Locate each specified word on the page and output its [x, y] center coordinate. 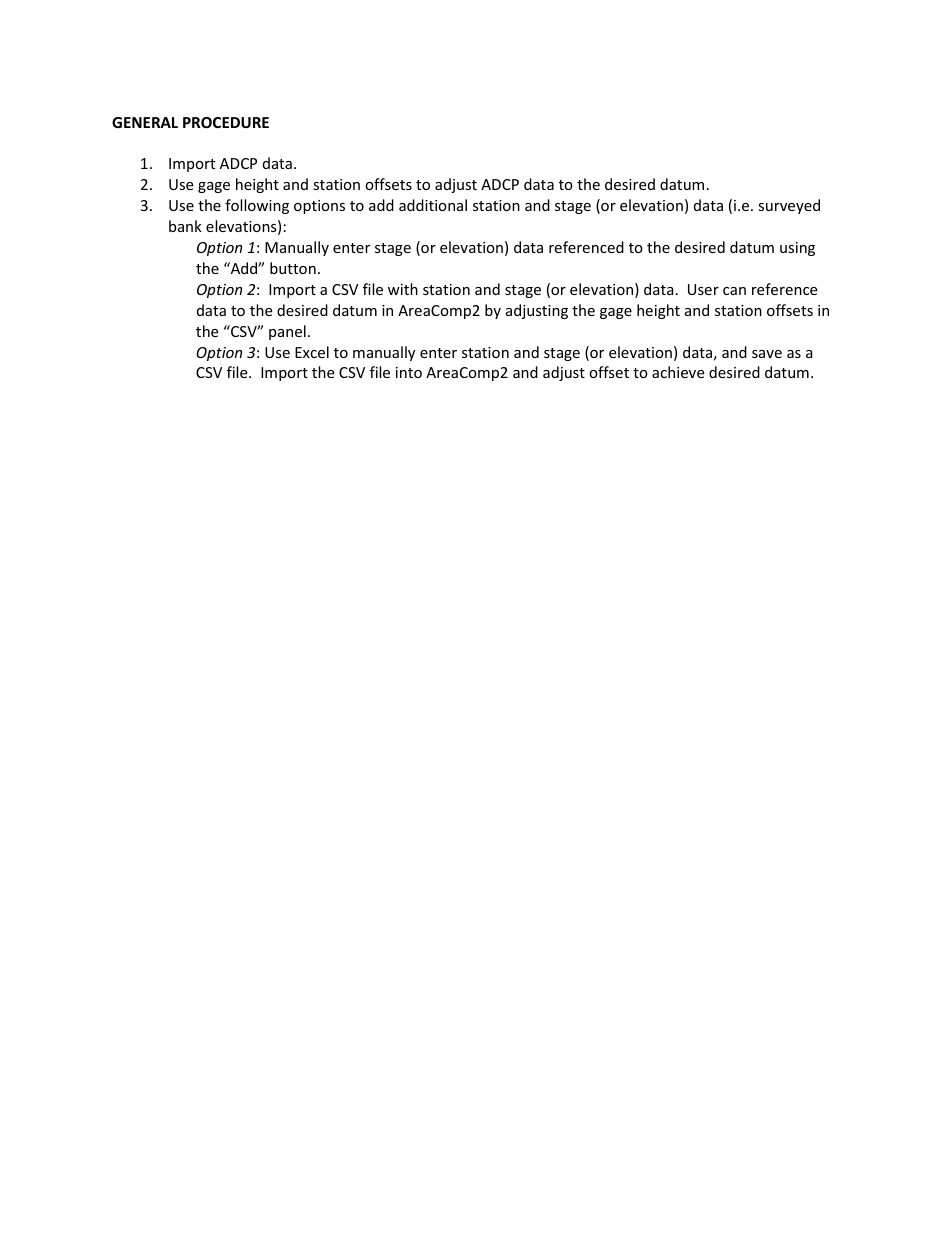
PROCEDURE [226, 122]
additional [433, 205]
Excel [312, 352]
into [409, 372]
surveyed [789, 206]
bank [185, 226]
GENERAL [145, 122]
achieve [678, 372]
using [797, 249]
